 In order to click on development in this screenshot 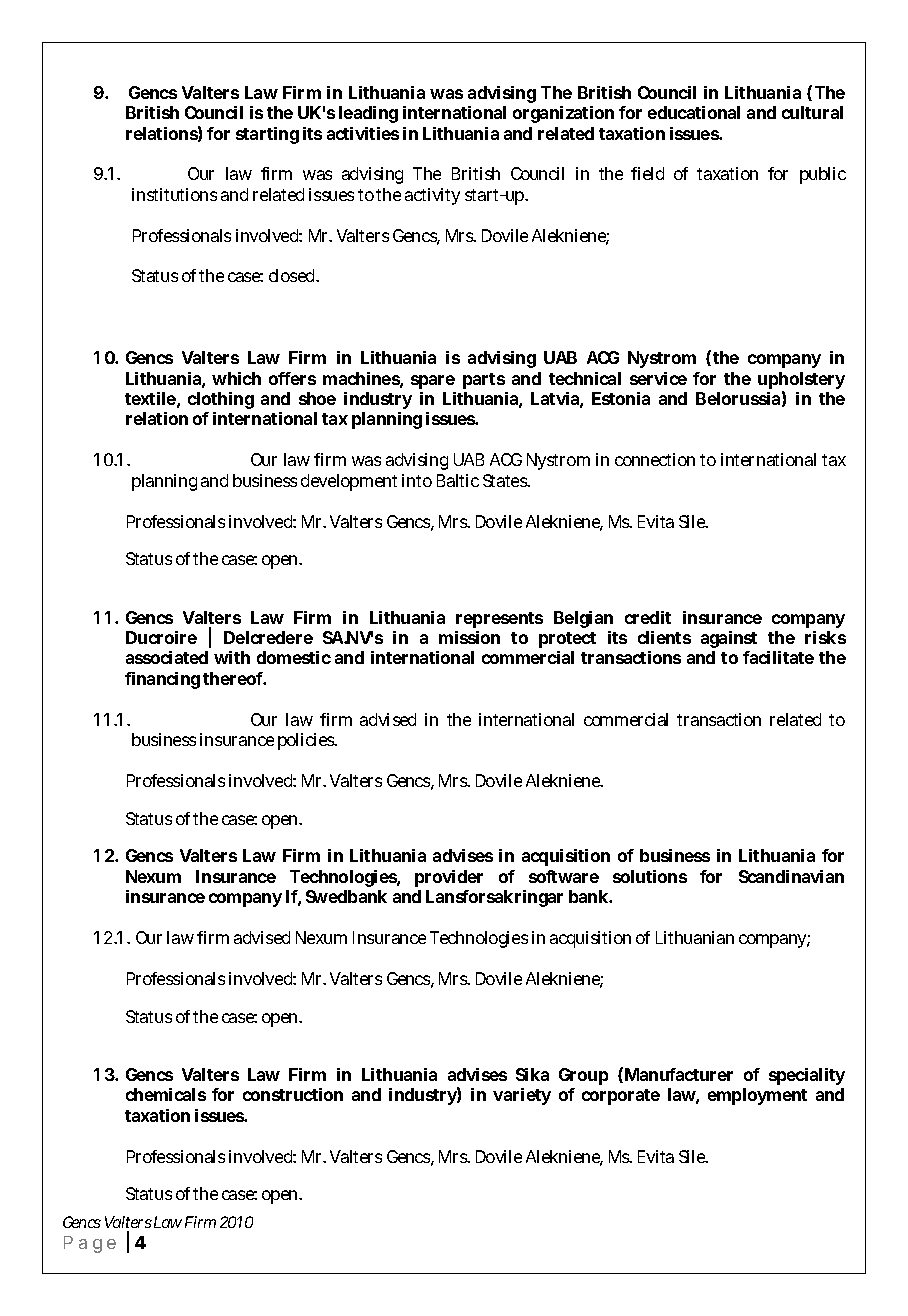, I will do `click(349, 482)`.
